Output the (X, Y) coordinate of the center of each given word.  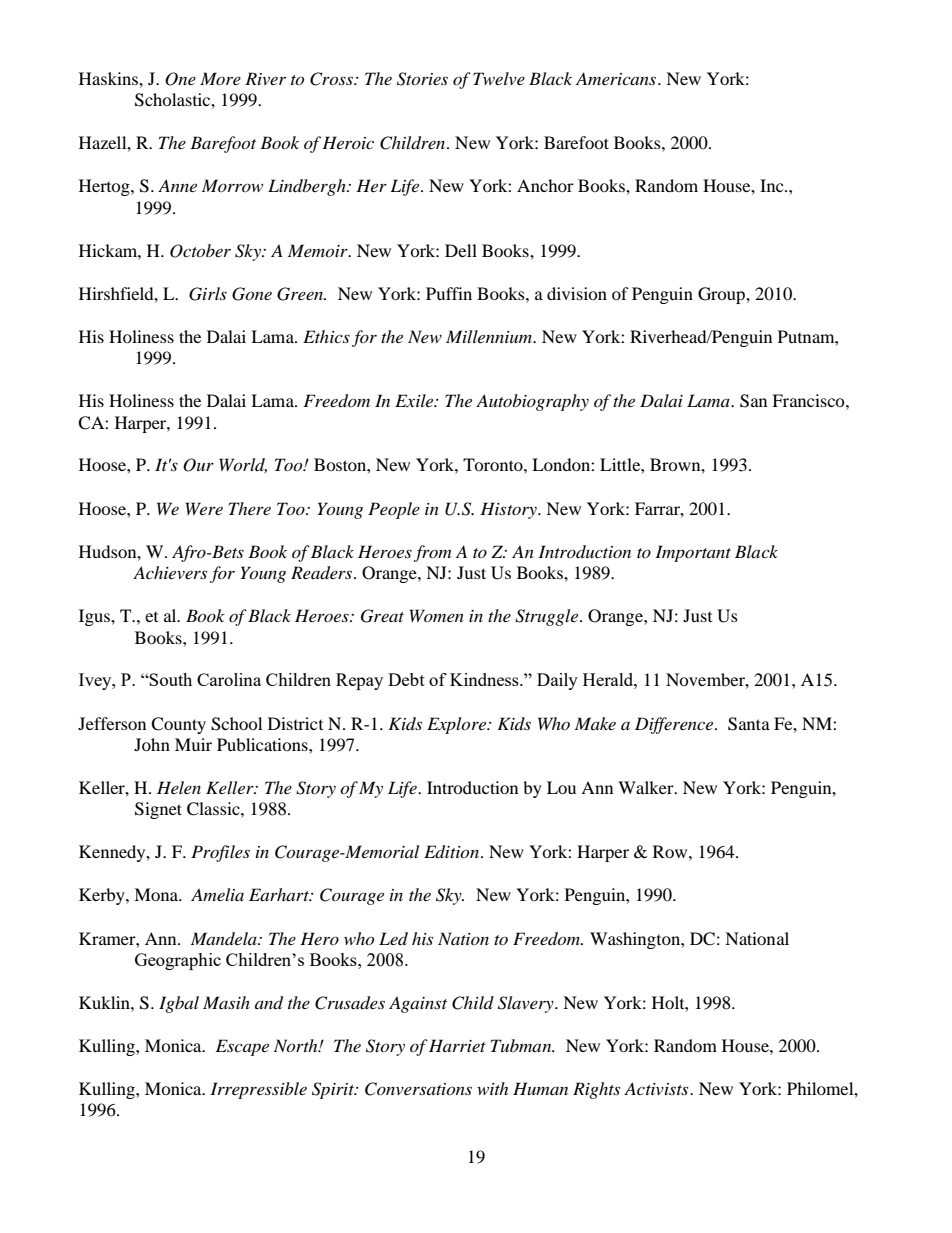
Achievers (170, 572)
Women (437, 615)
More (220, 78)
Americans (616, 78)
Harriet (457, 1045)
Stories (422, 79)
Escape (242, 1047)
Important (693, 553)
